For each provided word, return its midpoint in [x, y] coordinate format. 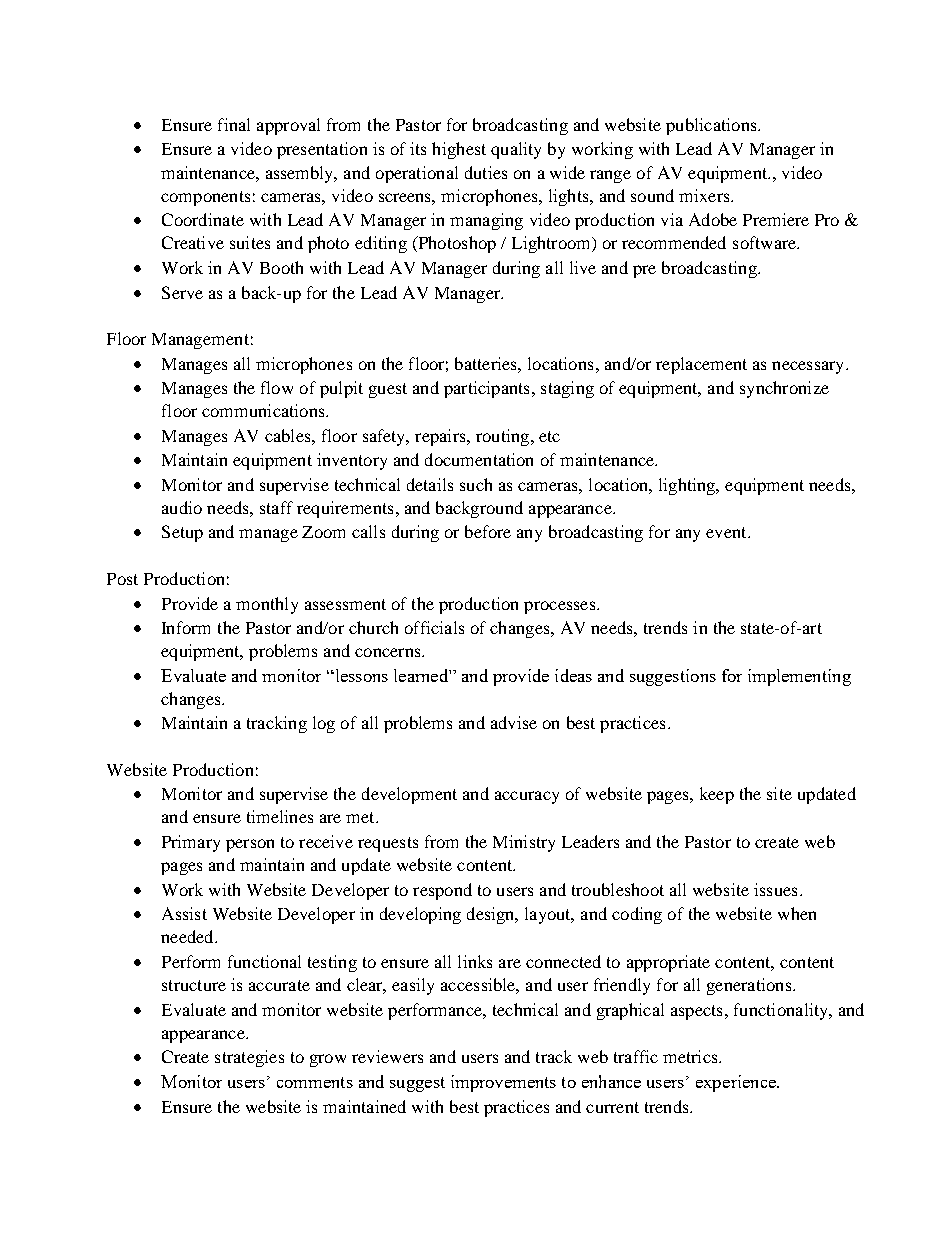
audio [182, 507]
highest [459, 150]
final [234, 124]
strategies [249, 1058]
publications [712, 126]
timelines [280, 816]
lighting [688, 486]
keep [717, 795]
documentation [479, 459]
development [409, 795]
